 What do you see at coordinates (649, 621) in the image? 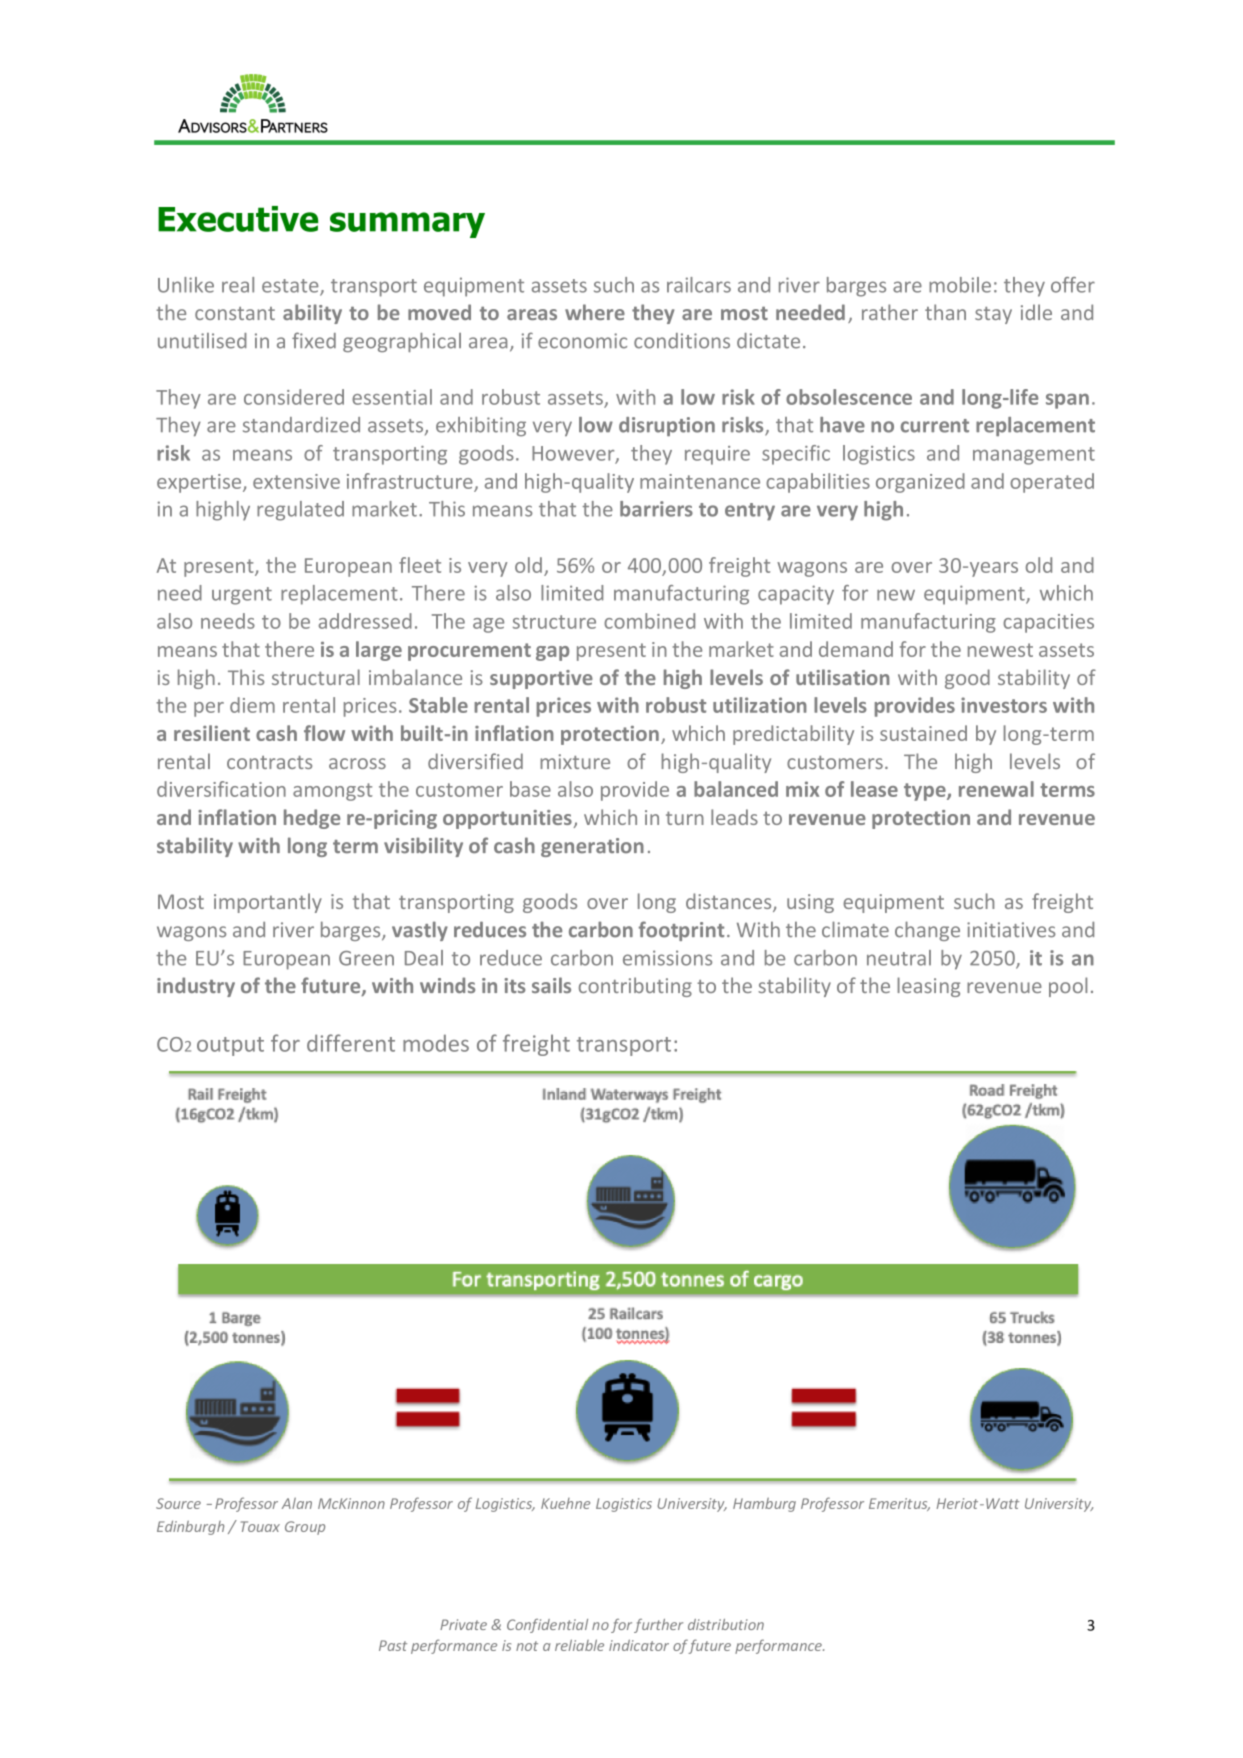
I see `combined` at bounding box center [649, 621].
